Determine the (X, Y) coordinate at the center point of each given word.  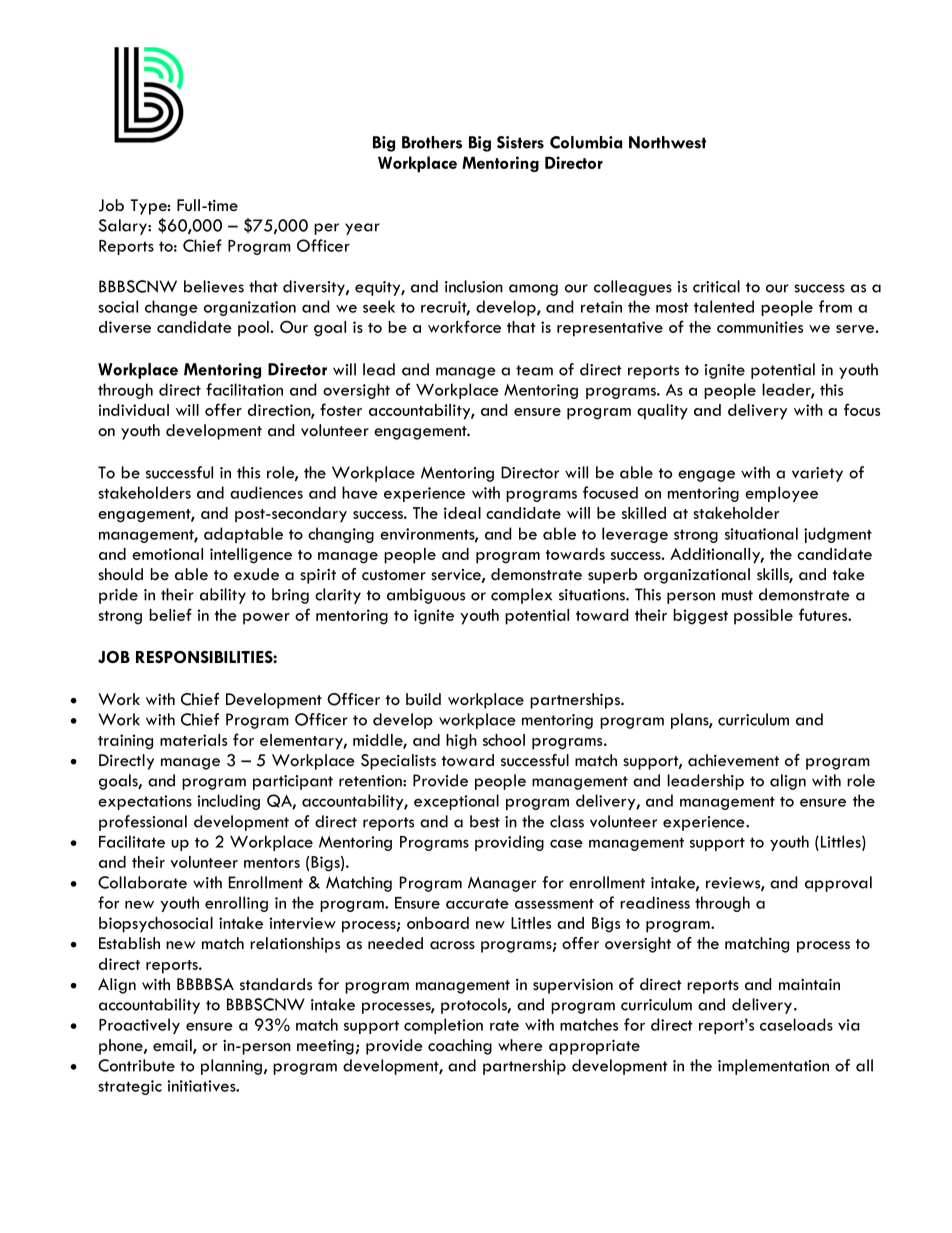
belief (170, 614)
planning (233, 1067)
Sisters (520, 142)
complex (521, 596)
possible (763, 617)
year (362, 229)
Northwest (667, 142)
